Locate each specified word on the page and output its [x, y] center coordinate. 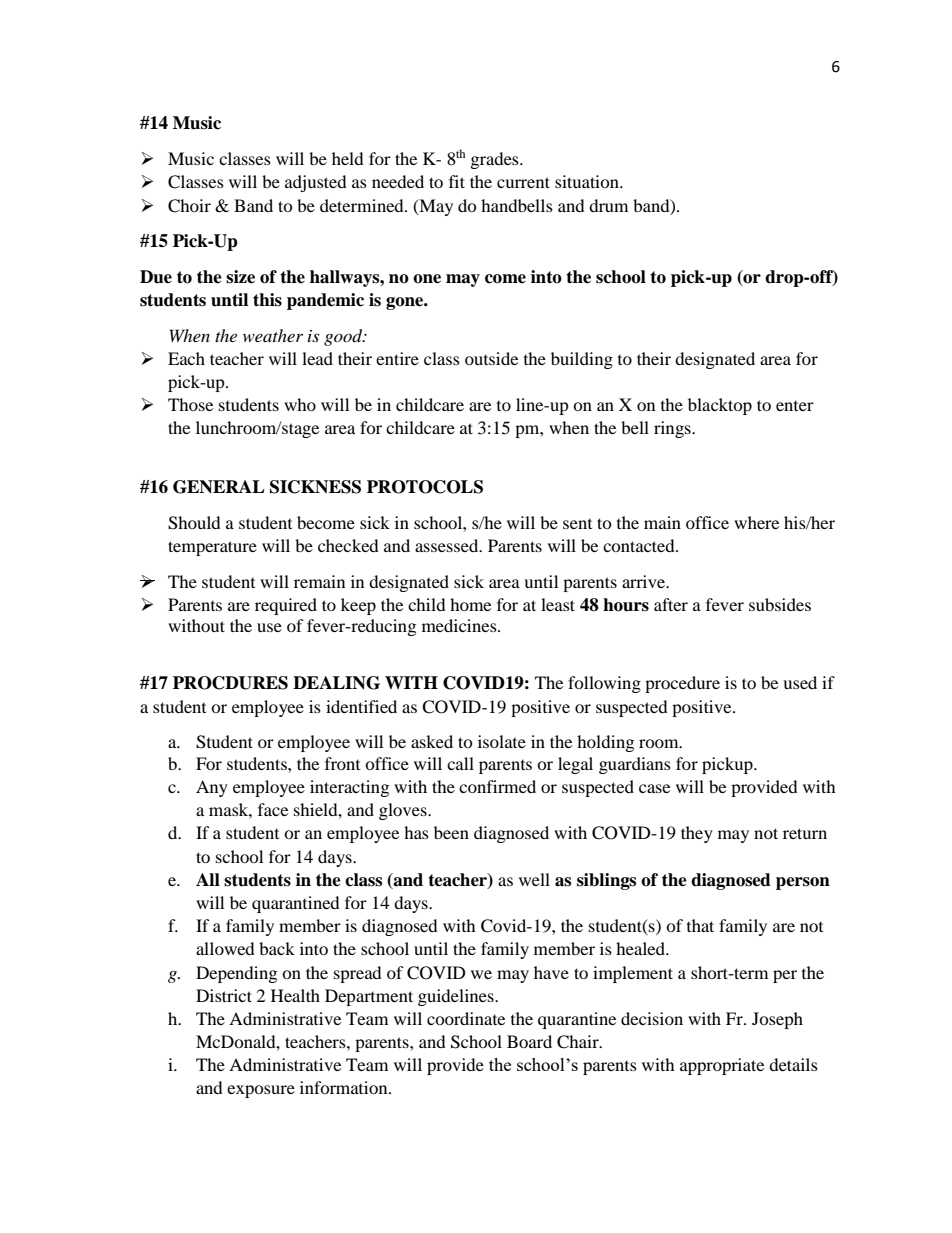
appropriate [722, 1066]
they [697, 834]
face [273, 809]
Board [529, 1041]
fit [457, 181]
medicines [460, 625]
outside [491, 358]
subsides [780, 604]
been [451, 832]
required [286, 606]
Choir [189, 206]
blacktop [720, 406]
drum [608, 205]
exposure [261, 1091]
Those [190, 404]
